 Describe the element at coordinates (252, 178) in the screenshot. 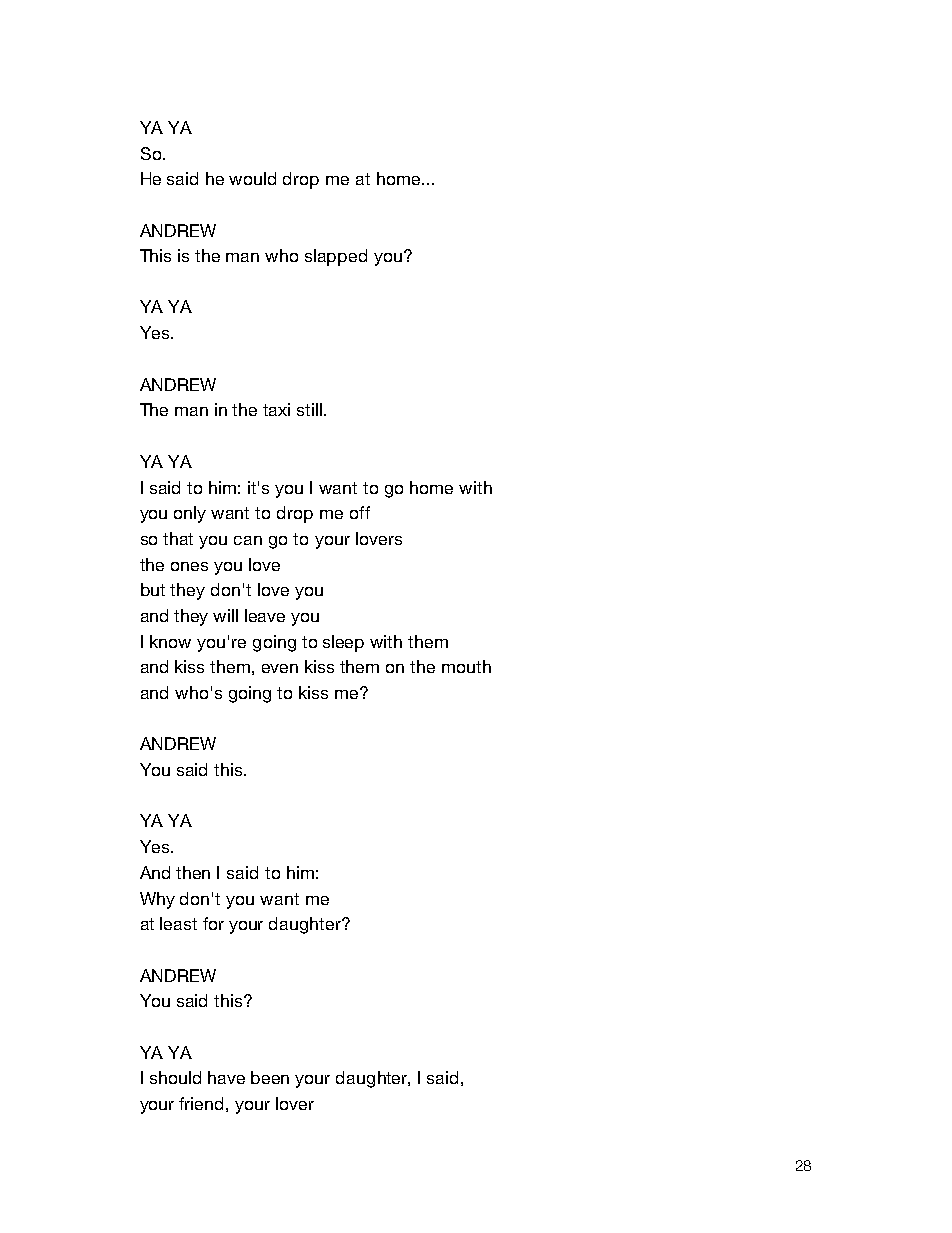

I see `would` at that location.
